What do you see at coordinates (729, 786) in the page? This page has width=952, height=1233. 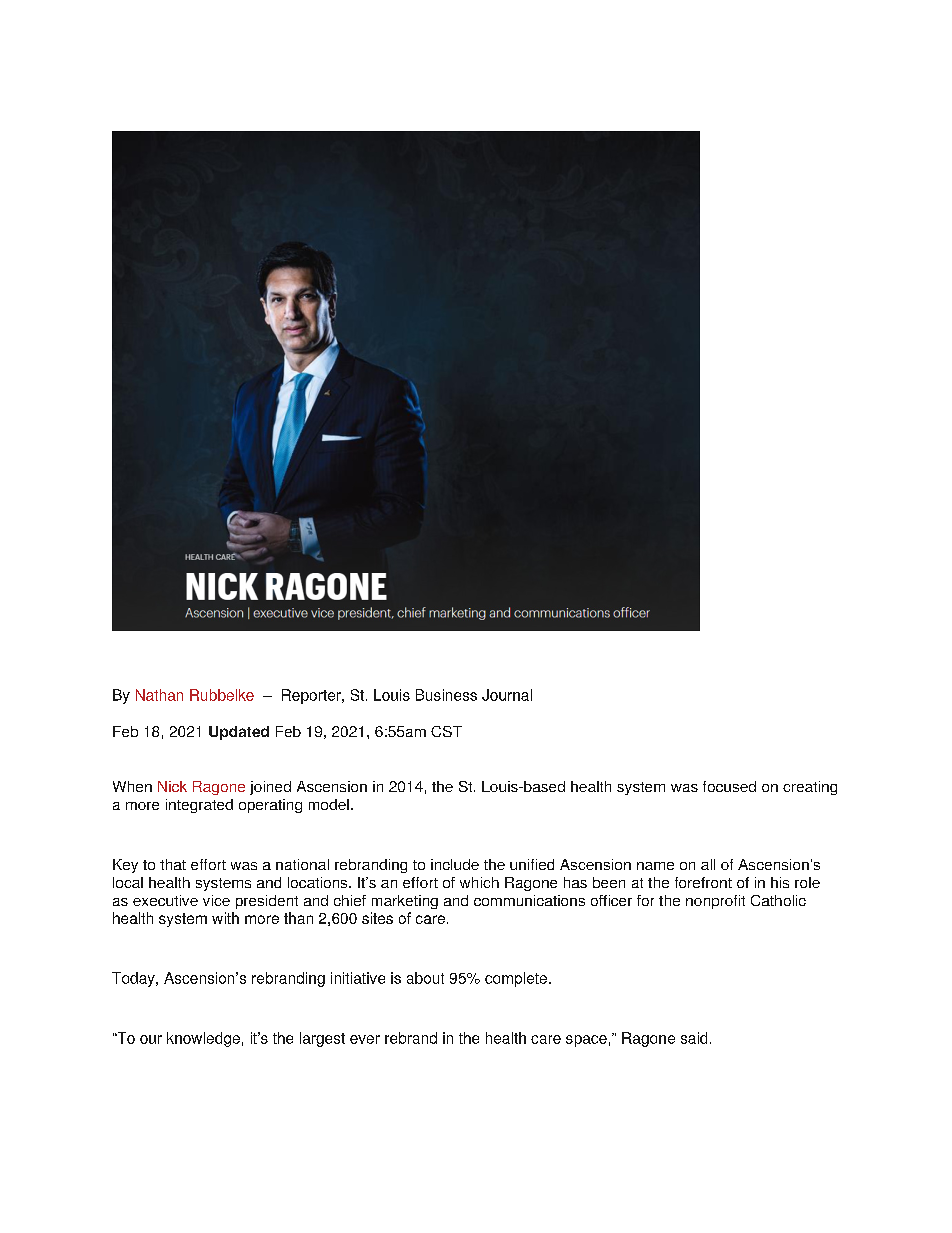 I see `focused` at bounding box center [729, 786].
